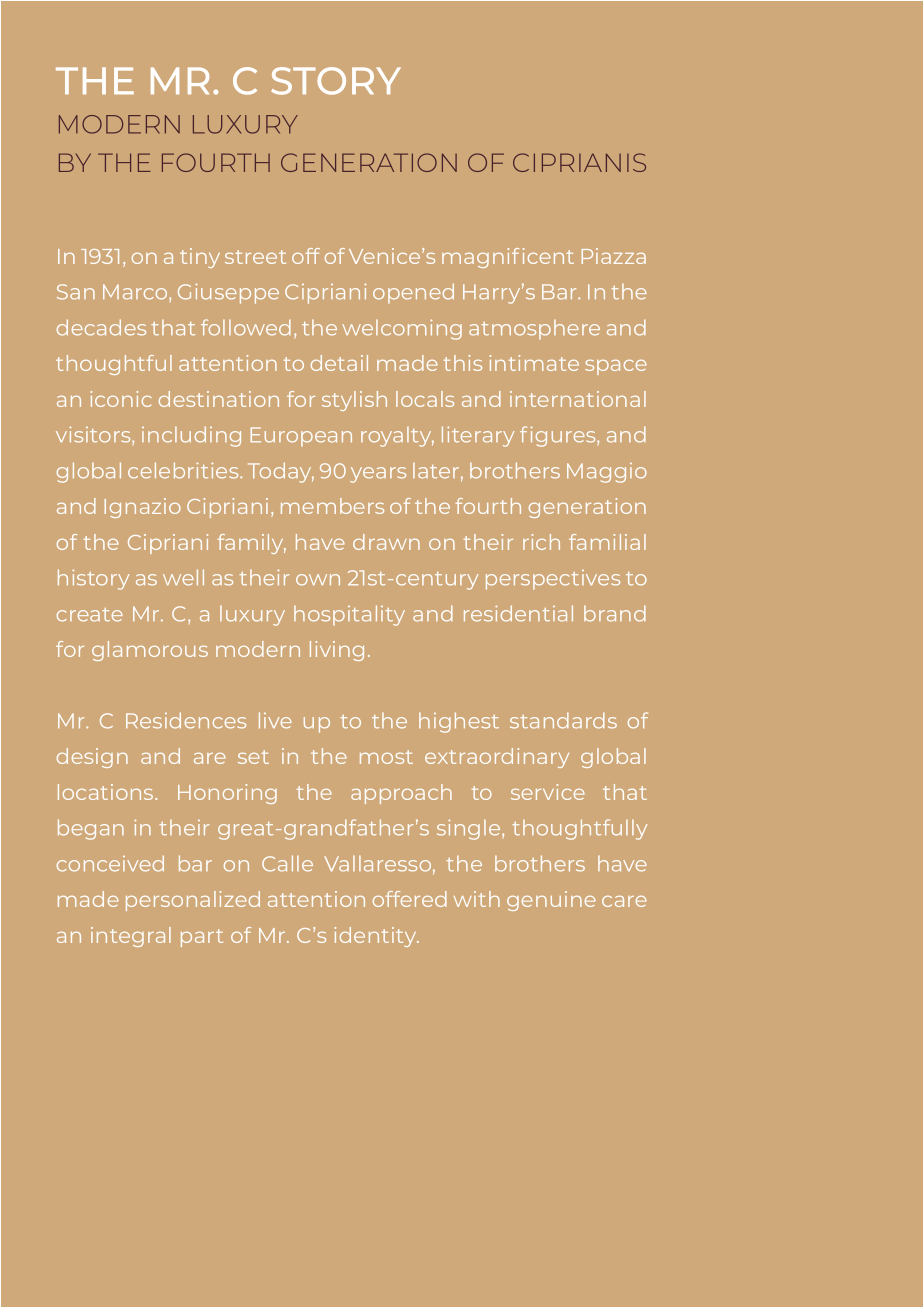 The image size is (924, 1308). Describe the element at coordinates (386, 757) in the image. I see `most` at that location.
